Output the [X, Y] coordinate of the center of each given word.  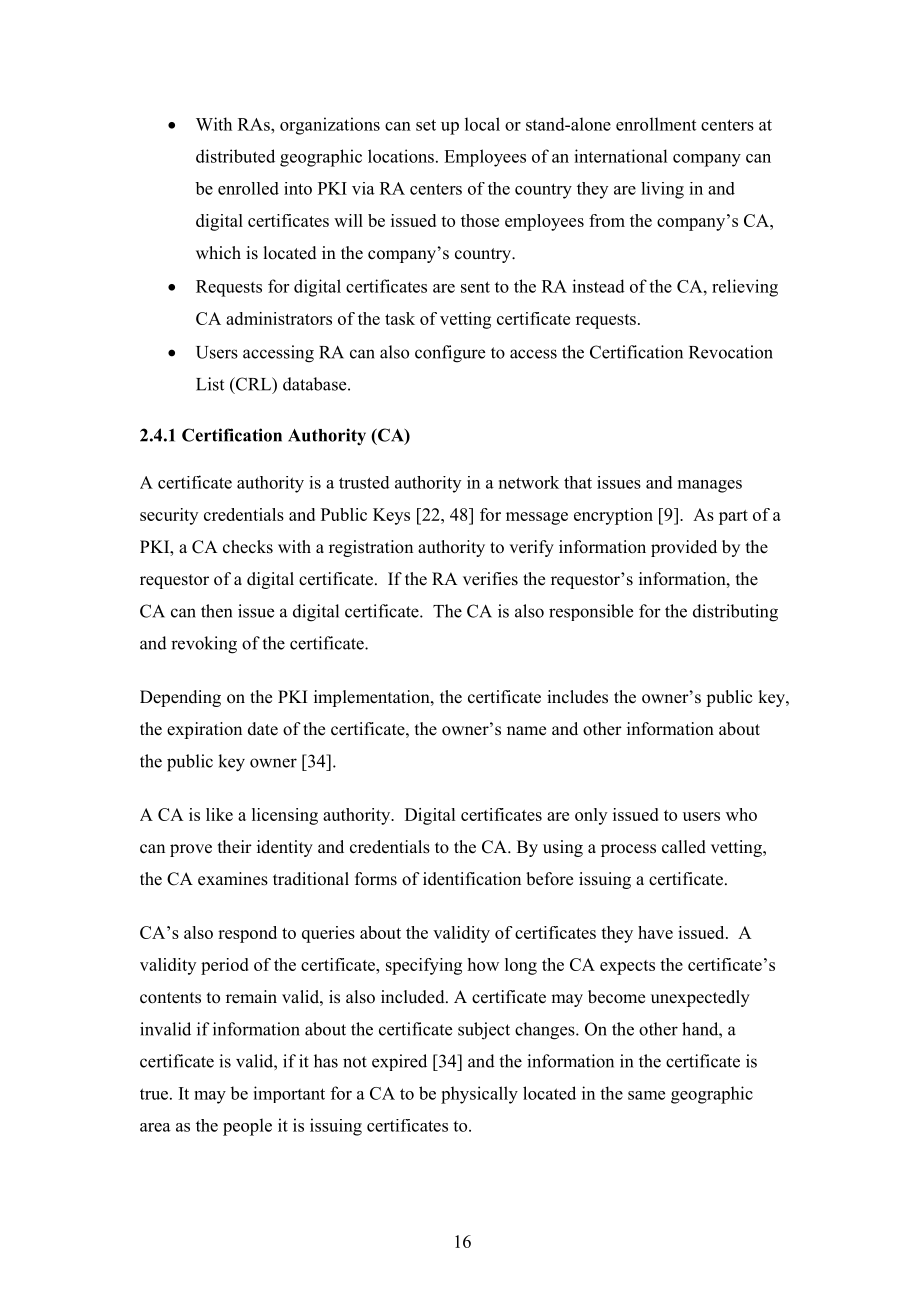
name [526, 731]
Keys [391, 516]
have [655, 932]
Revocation [731, 352]
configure [450, 354]
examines [233, 879]
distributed [235, 156]
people [247, 1127]
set [426, 125]
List [210, 384]
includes [577, 697]
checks [248, 547]
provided [684, 548]
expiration [204, 730]
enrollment [656, 124]
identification [472, 879]
